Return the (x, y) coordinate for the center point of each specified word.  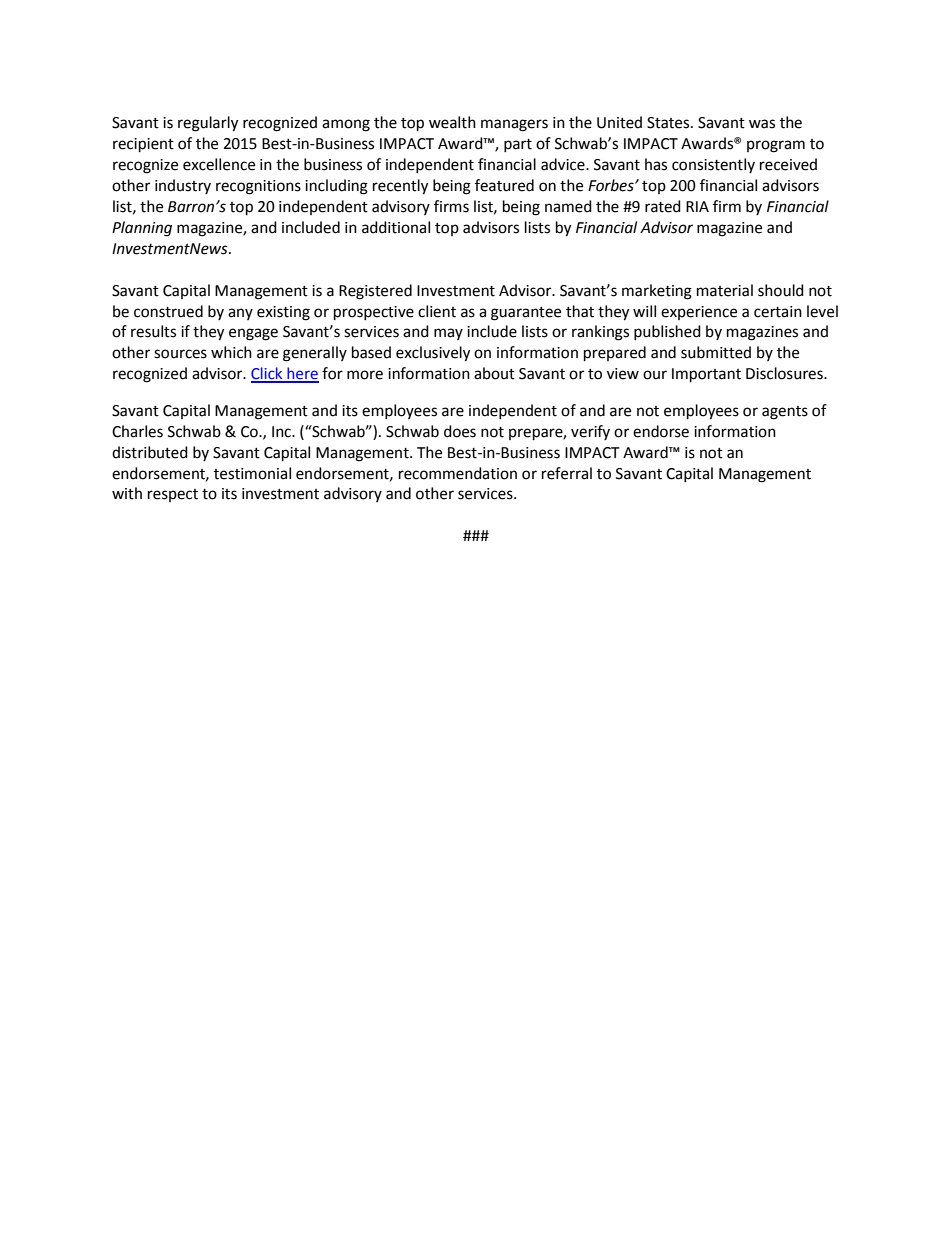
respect (173, 495)
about (494, 373)
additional (396, 227)
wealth (452, 122)
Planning (142, 229)
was (762, 124)
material (725, 290)
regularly (208, 124)
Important (706, 375)
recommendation (458, 473)
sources (180, 354)
